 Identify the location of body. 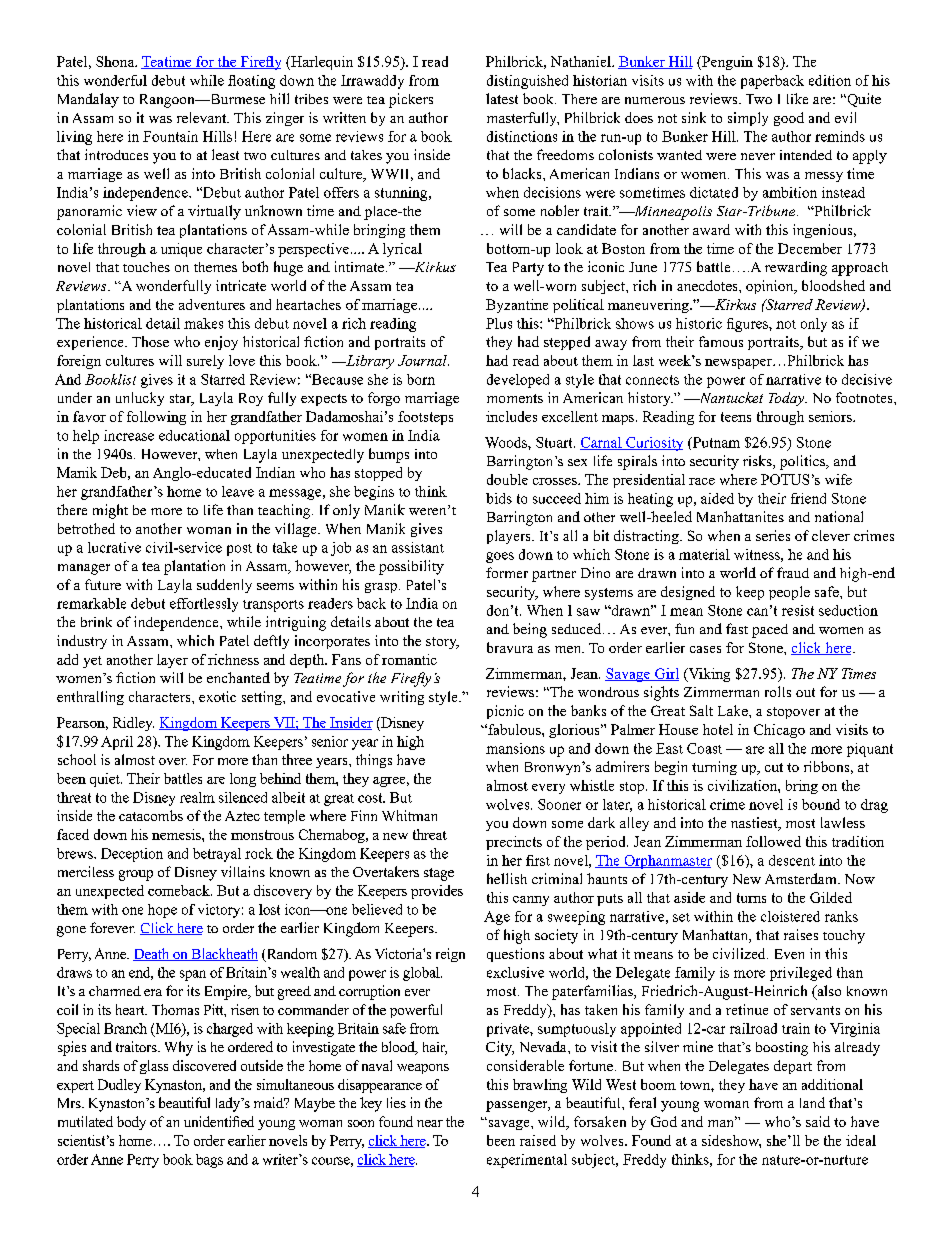
(131, 1123).
